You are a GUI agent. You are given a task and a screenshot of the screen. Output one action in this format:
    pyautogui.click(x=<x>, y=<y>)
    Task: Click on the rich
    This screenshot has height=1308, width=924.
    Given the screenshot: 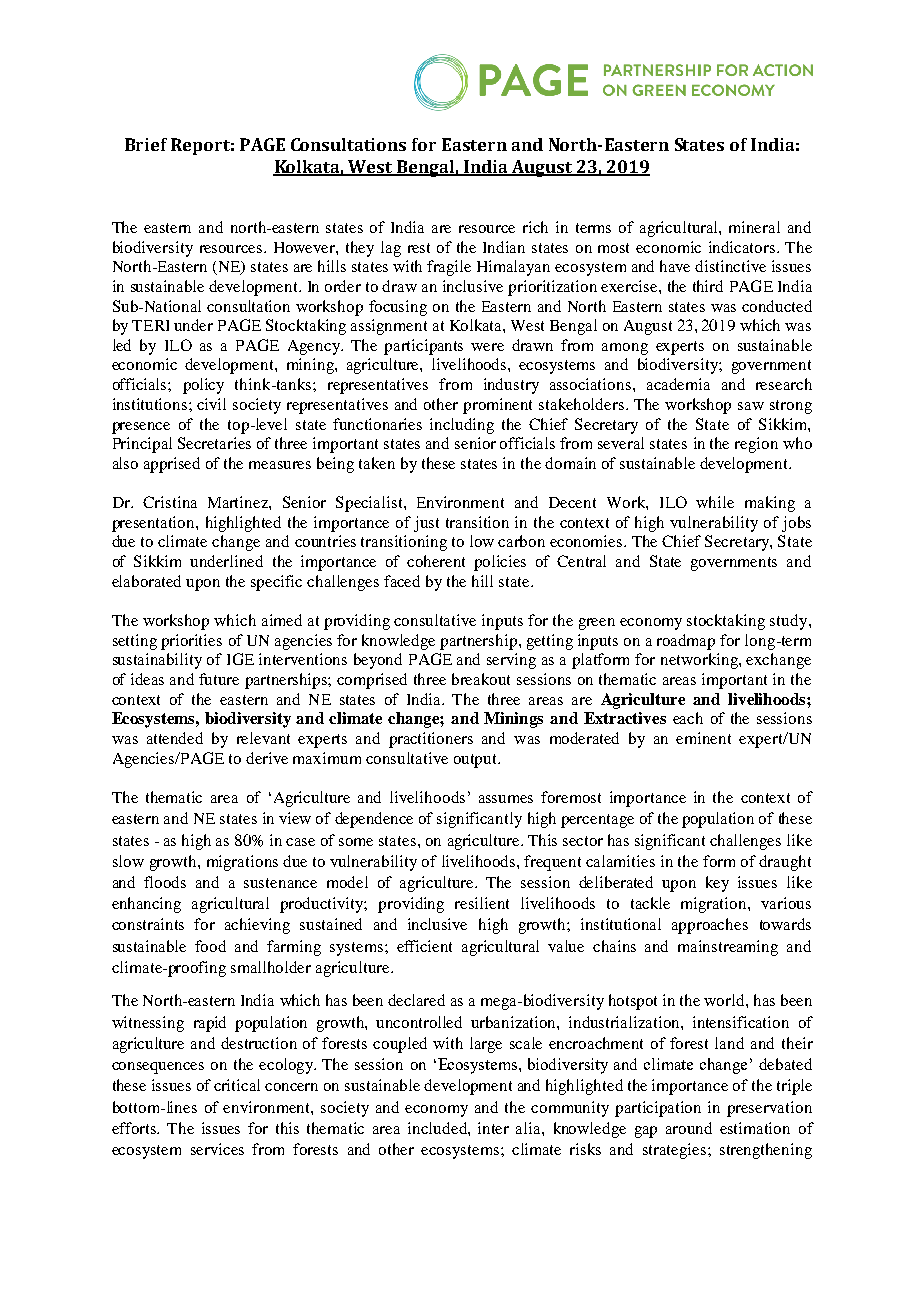 What is the action you would take?
    pyautogui.click(x=535, y=227)
